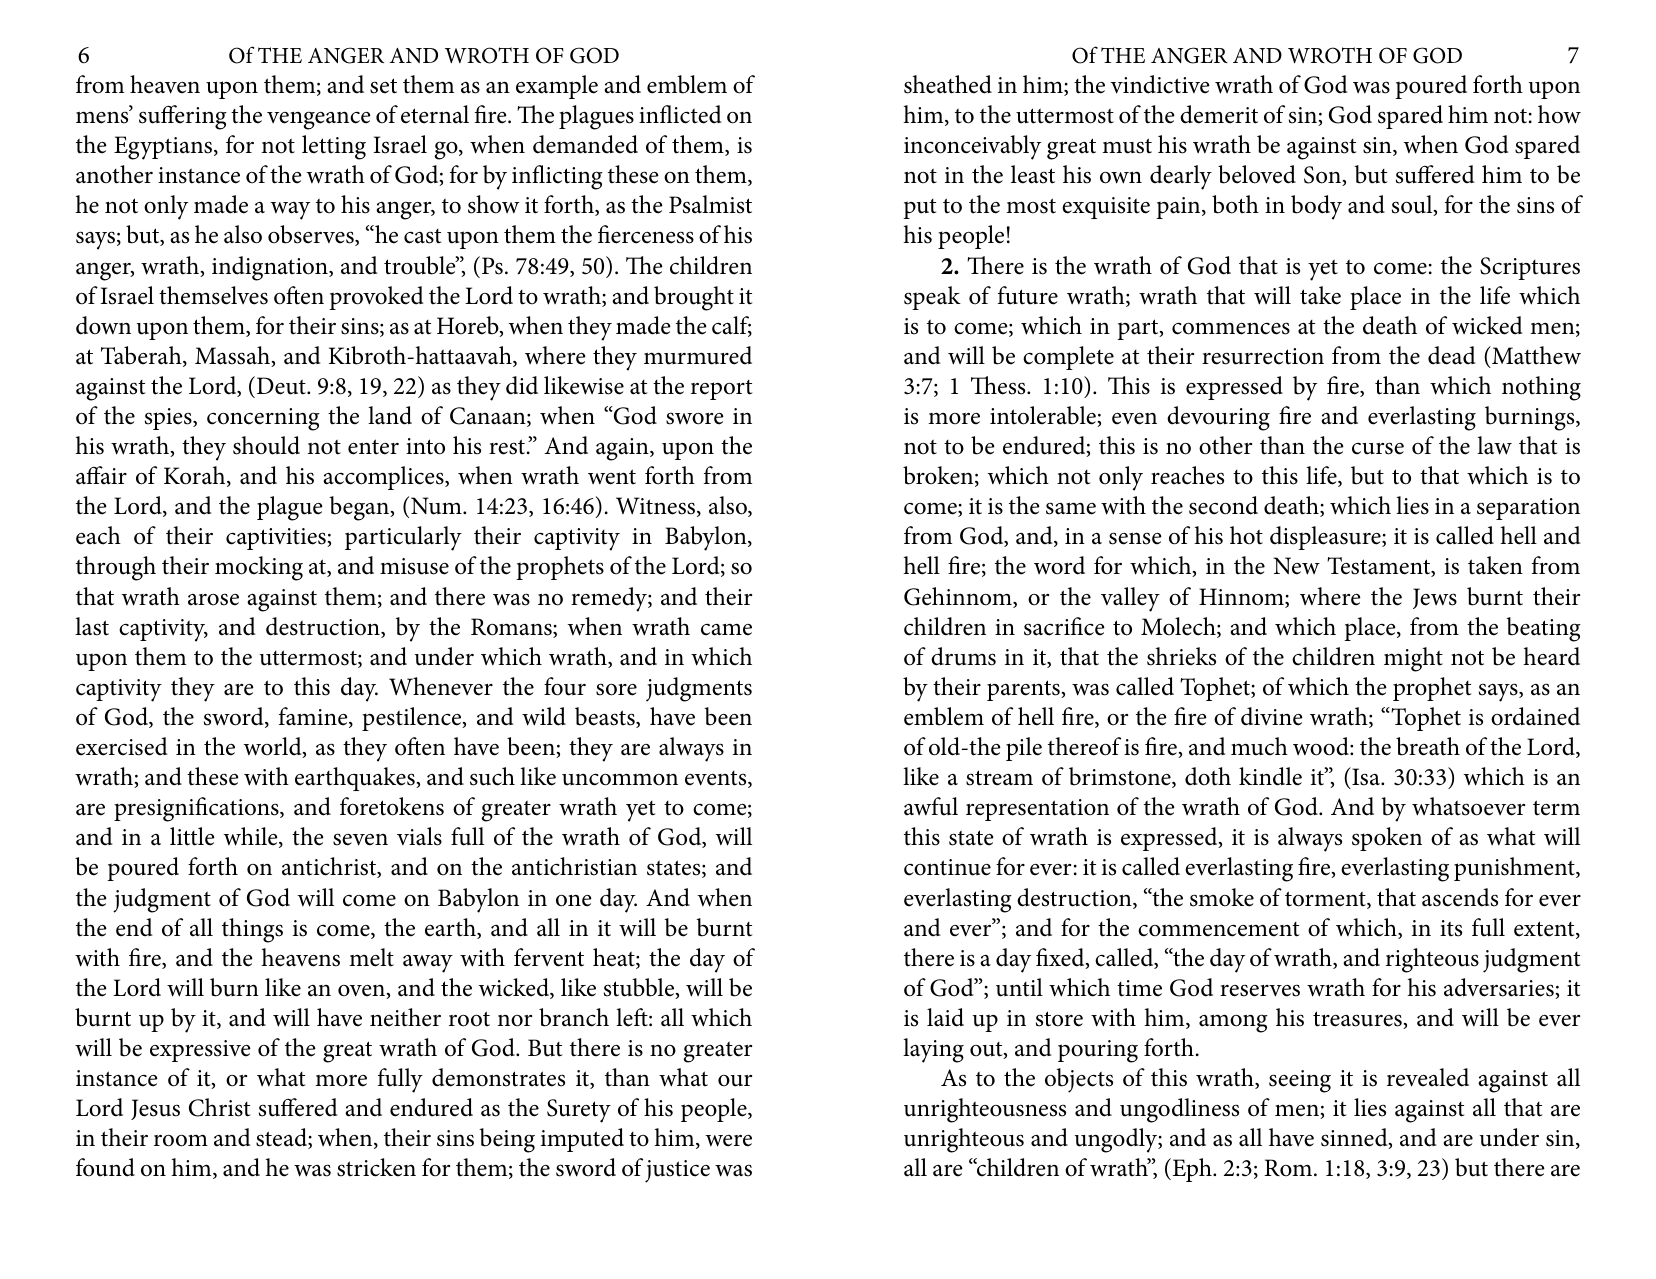  Describe the element at coordinates (1451, 355) in the document. I see `dead` at that location.
